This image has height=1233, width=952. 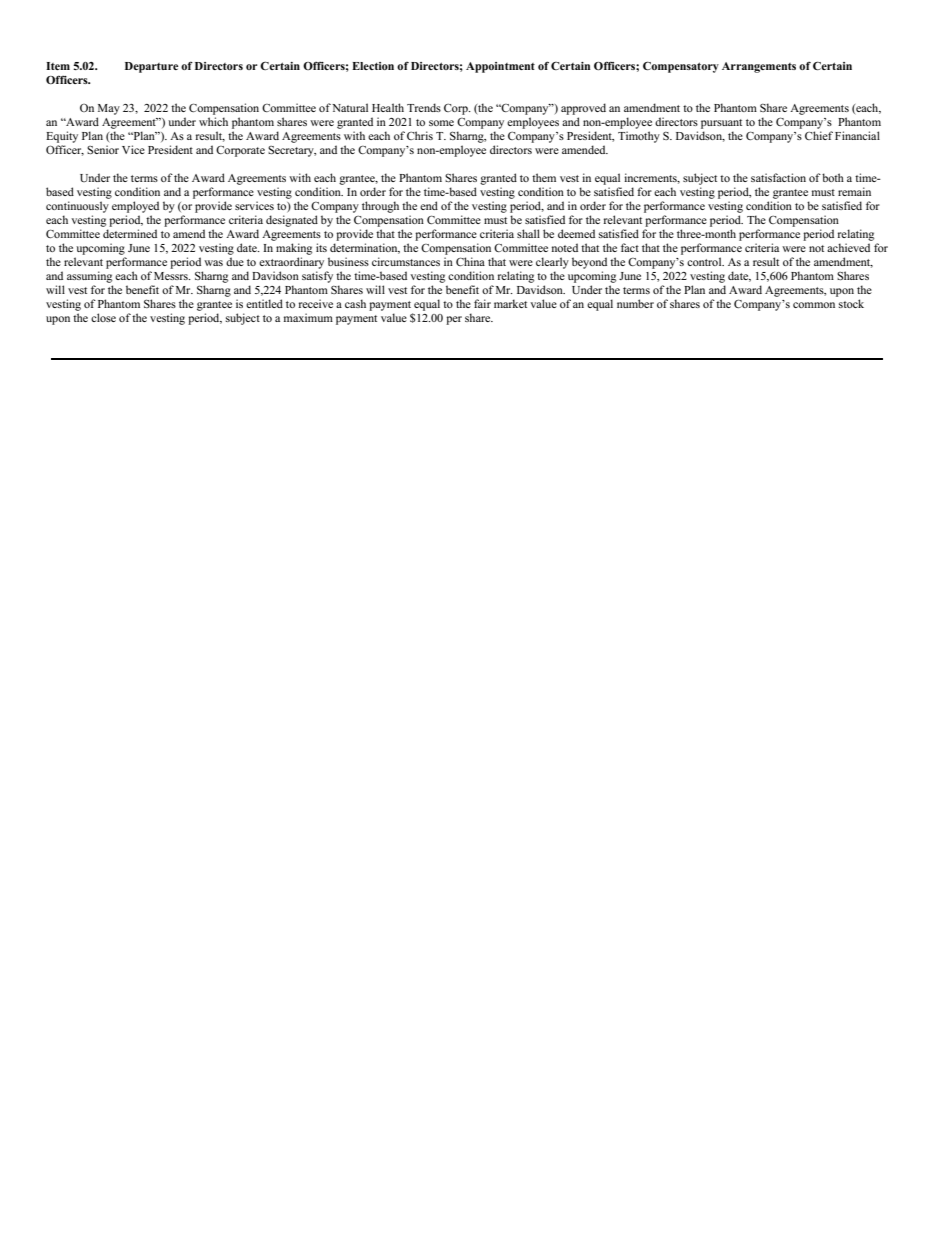 I want to click on Chief, so click(x=819, y=135).
